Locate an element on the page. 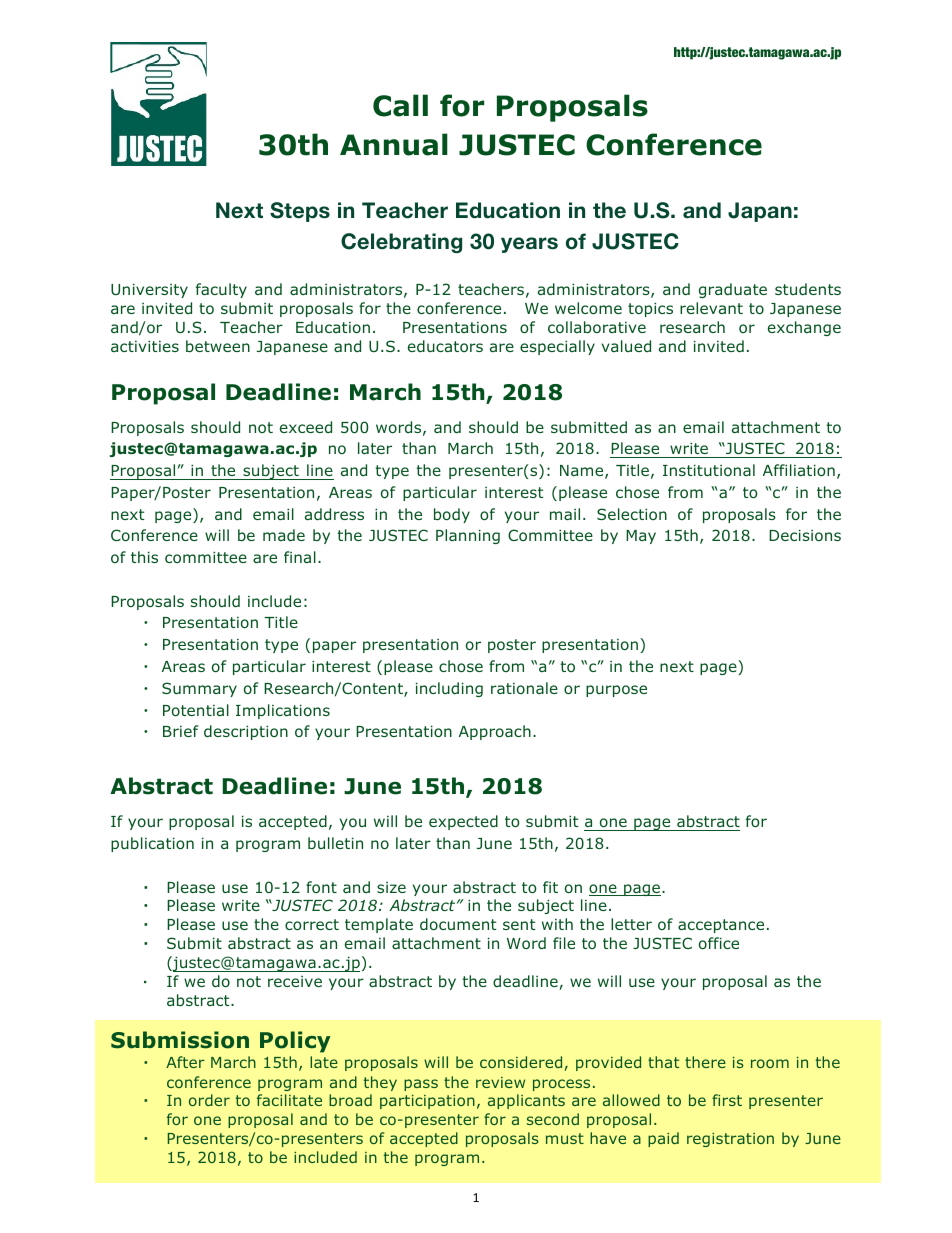 Image resolution: width=952 pixels, height=1233 pixels. graduate is located at coordinates (733, 290).
